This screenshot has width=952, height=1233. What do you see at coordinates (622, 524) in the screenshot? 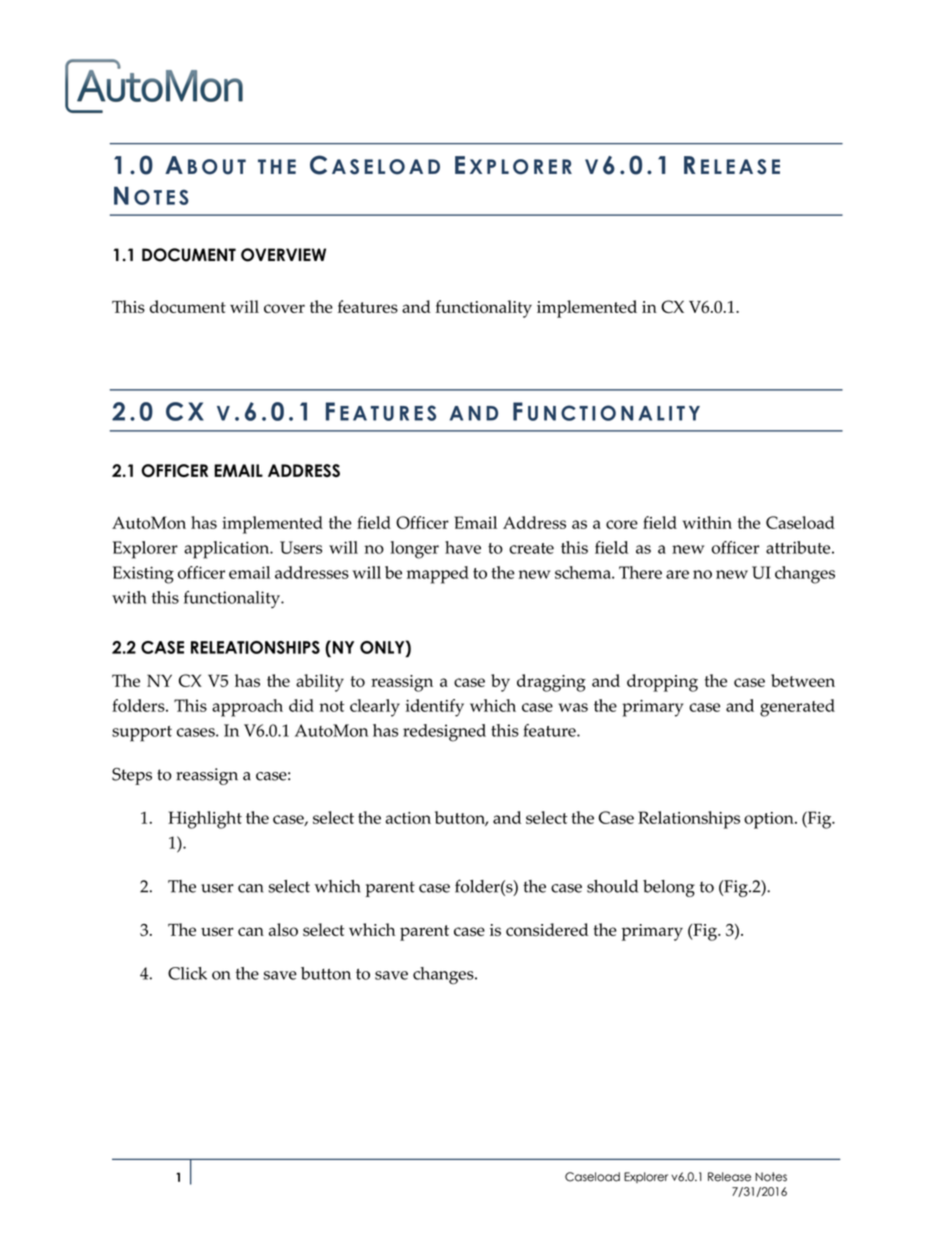
I see `core` at bounding box center [622, 524].
